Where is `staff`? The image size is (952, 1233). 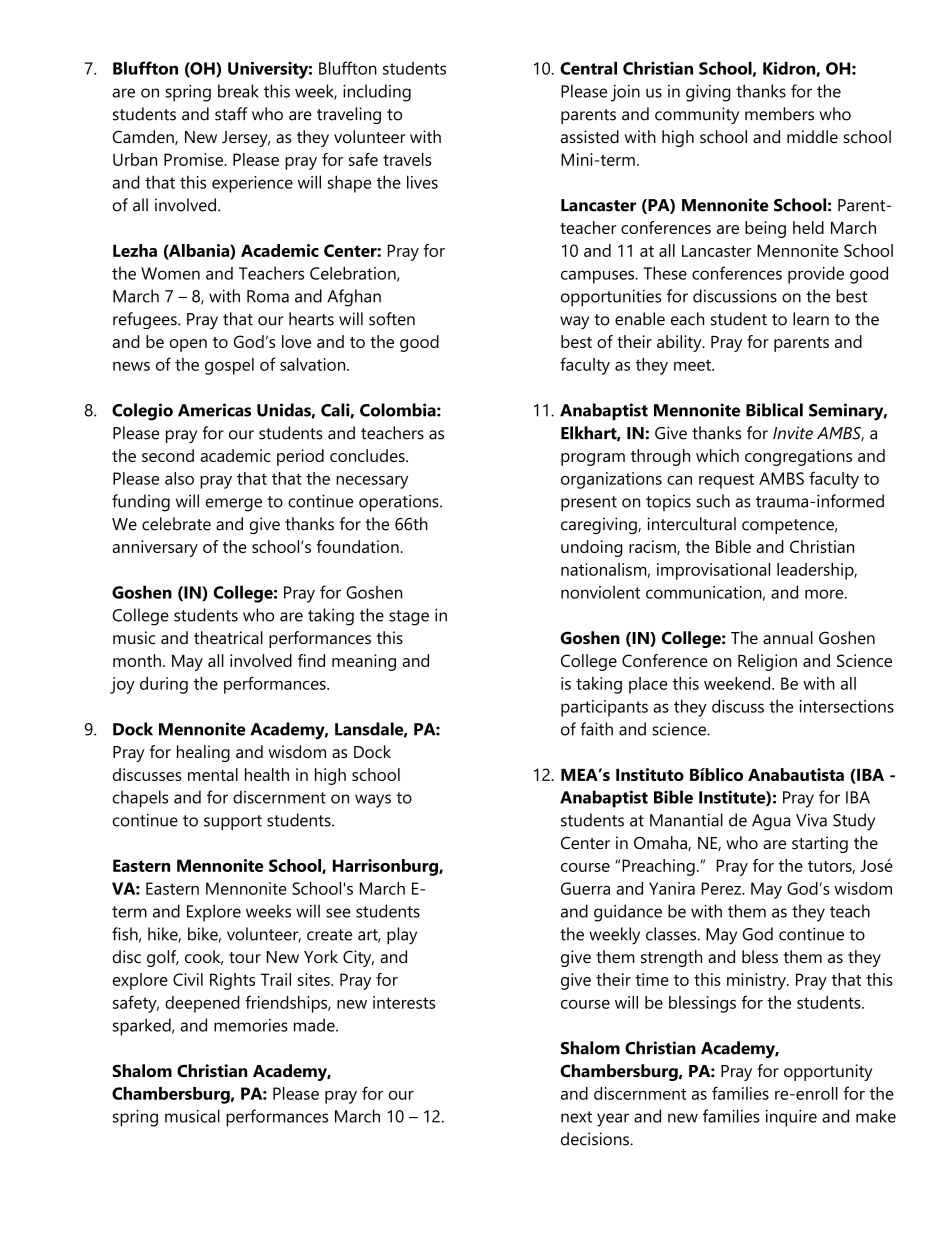
staff is located at coordinates (231, 114).
